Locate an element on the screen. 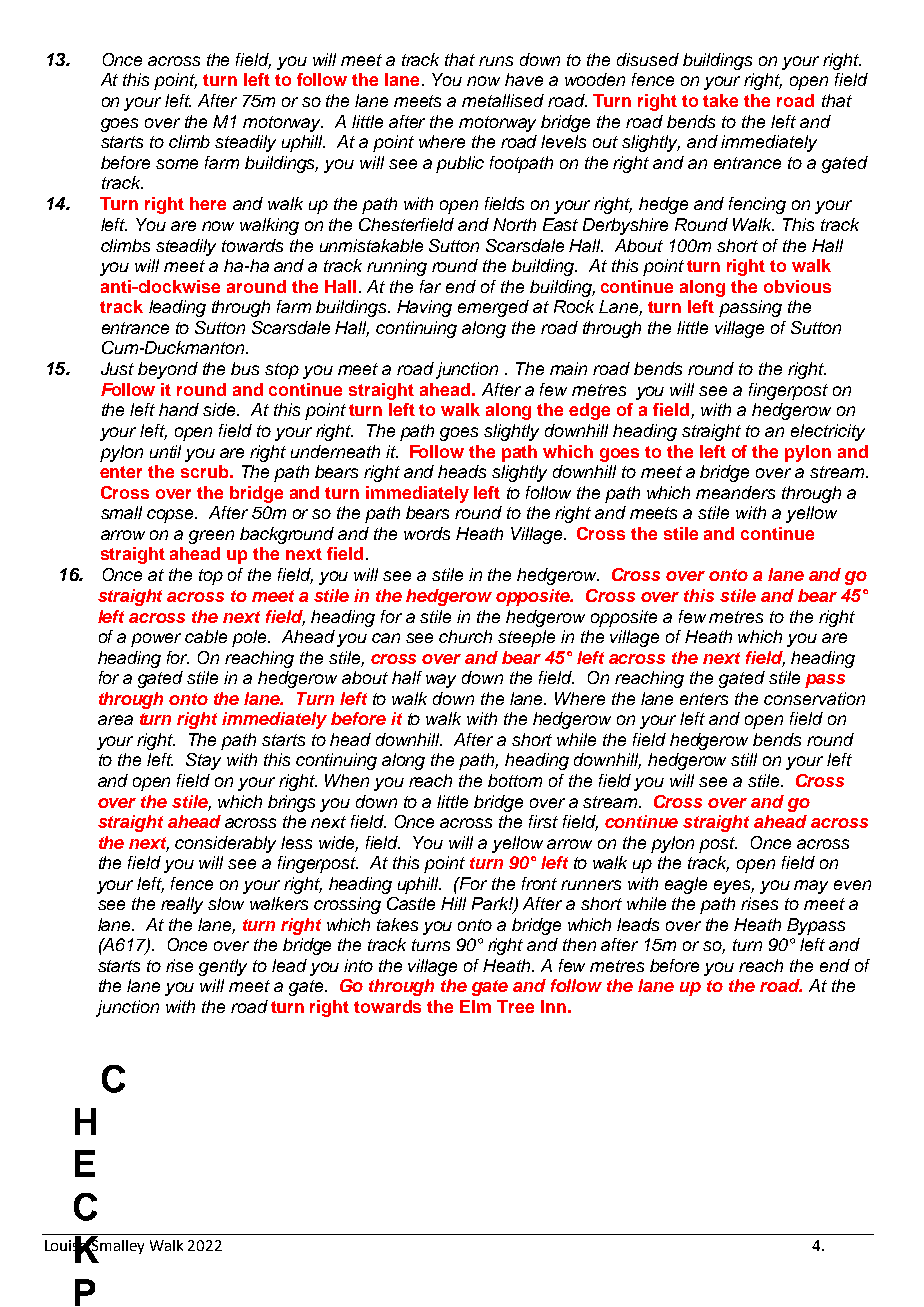  some is located at coordinates (177, 164).
